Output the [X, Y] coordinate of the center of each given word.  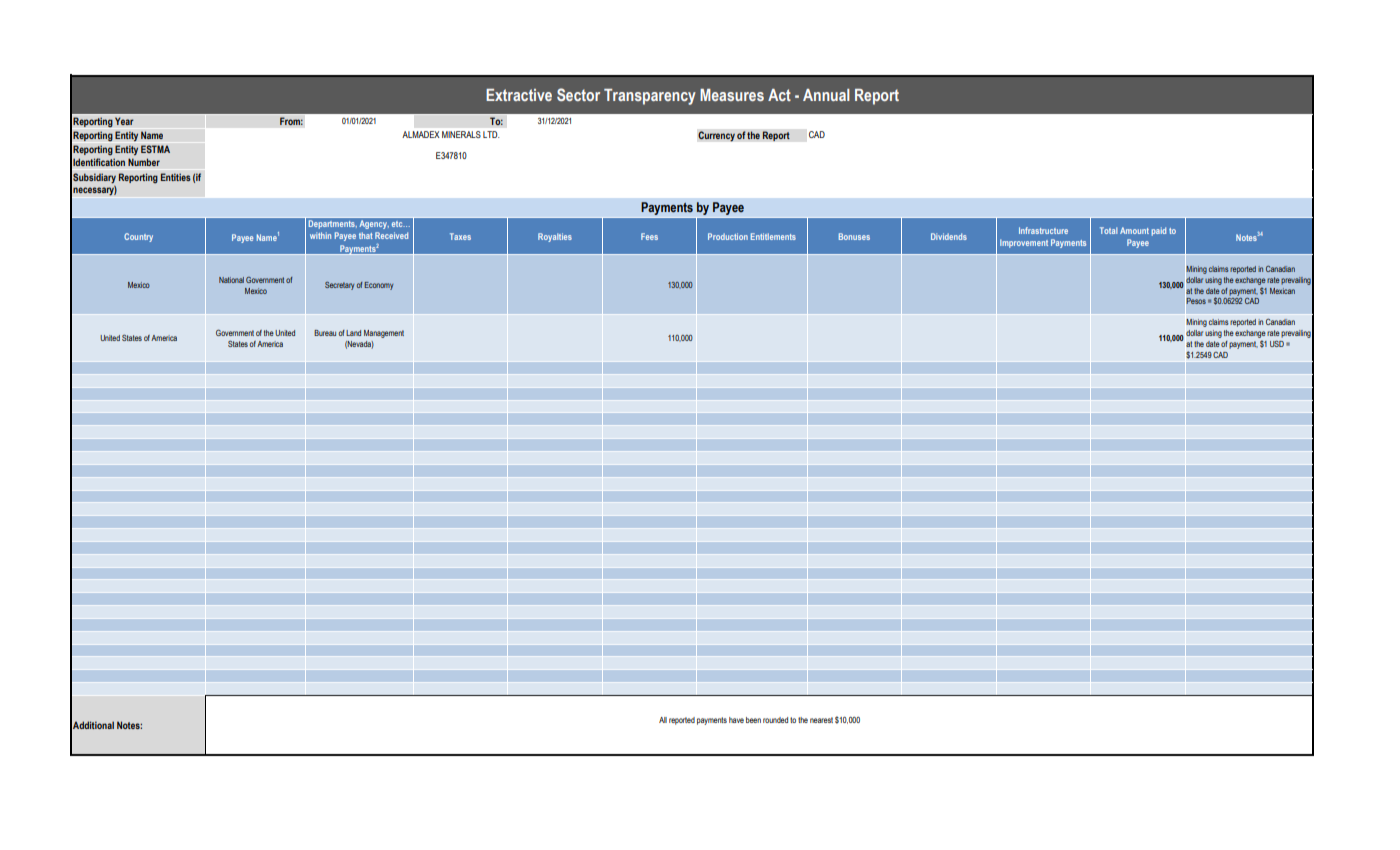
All [663, 720]
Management [384, 334]
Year [124, 121]
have [736, 720]
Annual [826, 95]
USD [1277, 344]
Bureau [325, 333]
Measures [732, 95]
